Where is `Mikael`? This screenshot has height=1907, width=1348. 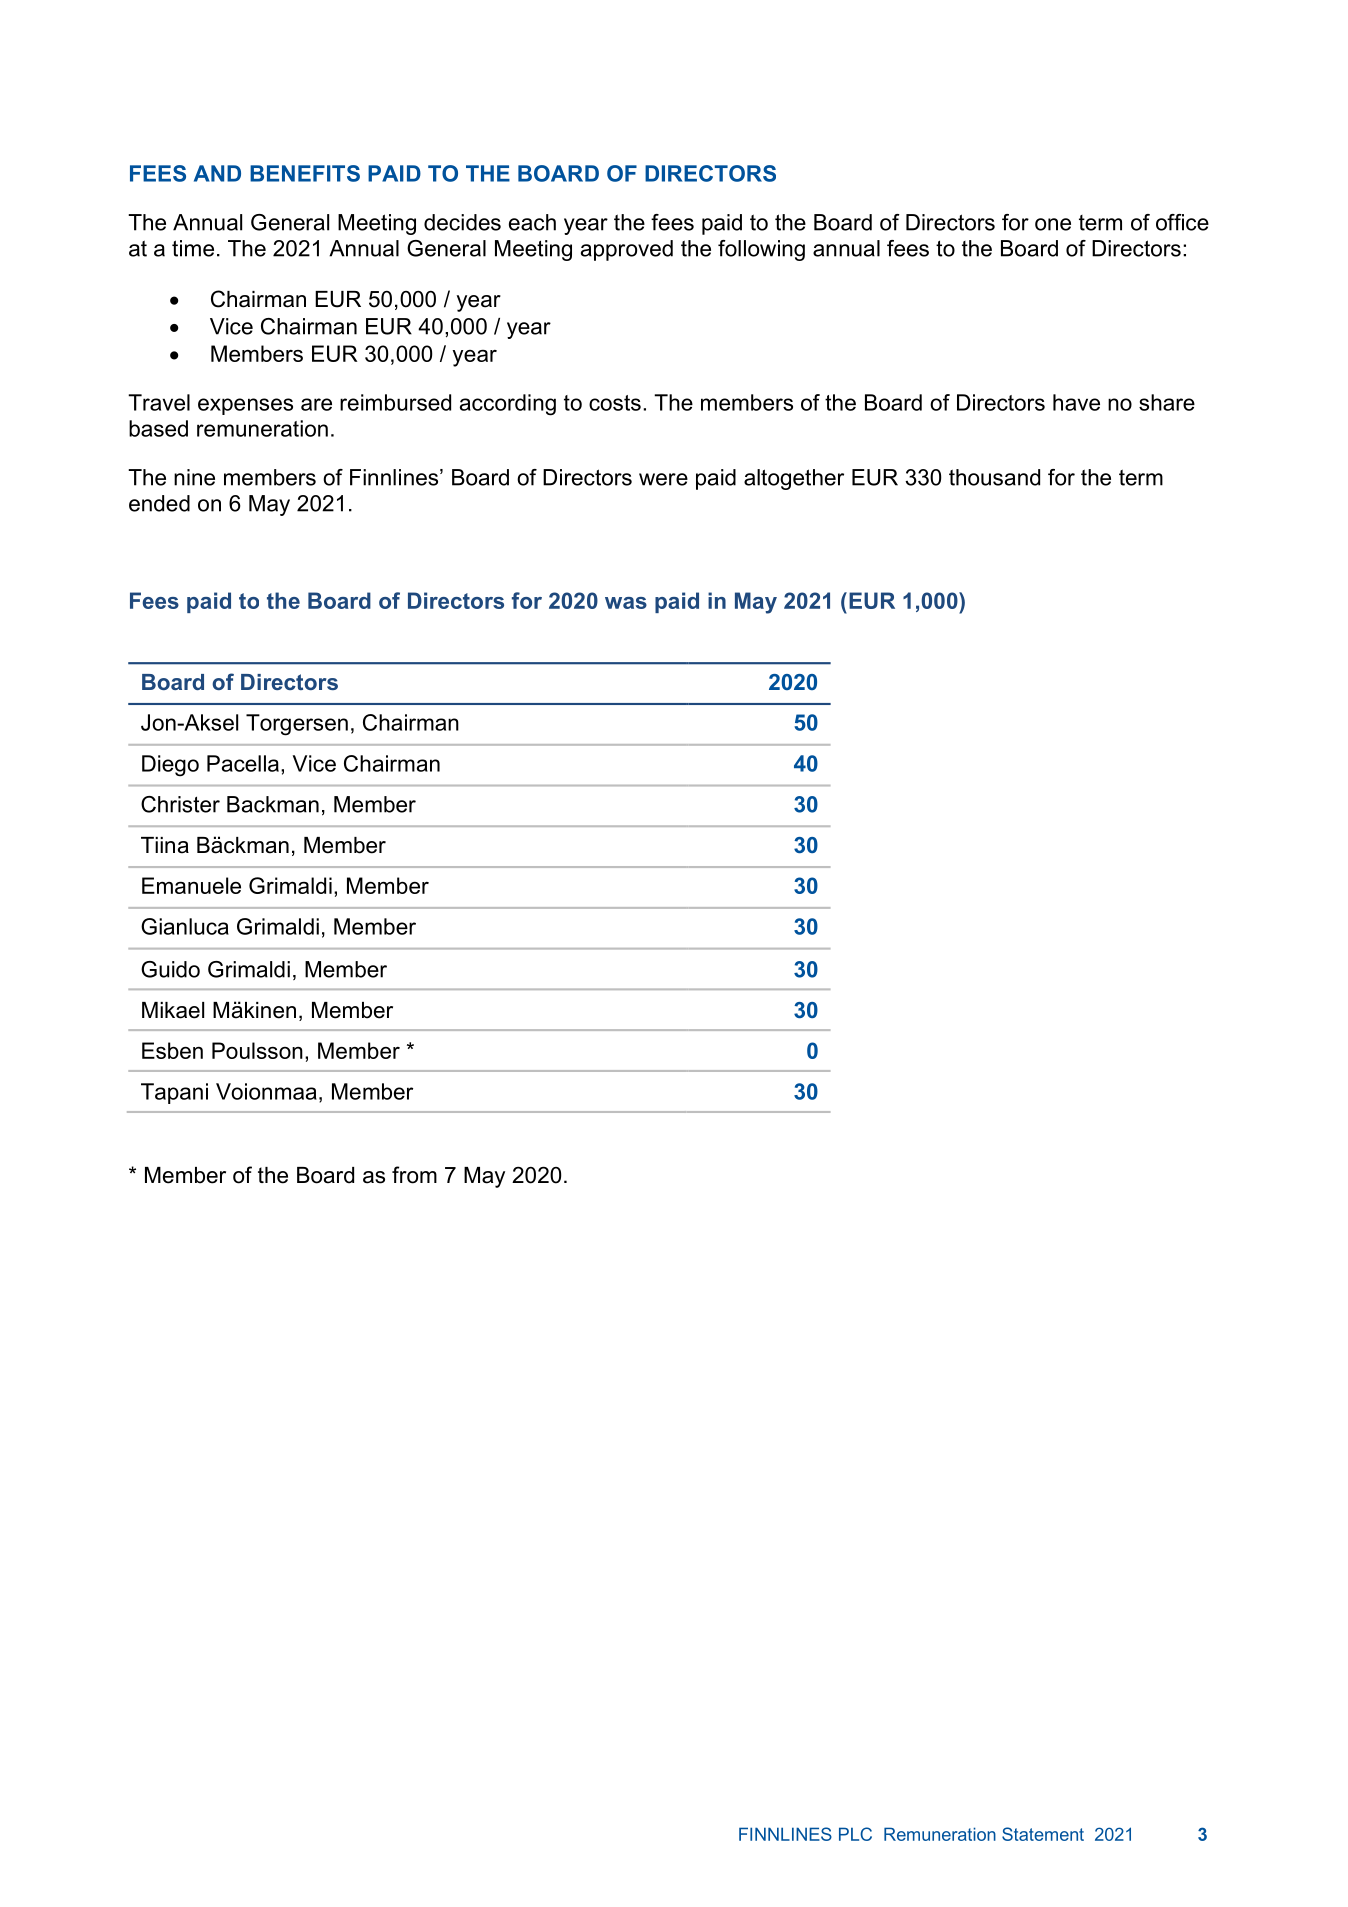 Mikael is located at coordinates (173, 1010).
